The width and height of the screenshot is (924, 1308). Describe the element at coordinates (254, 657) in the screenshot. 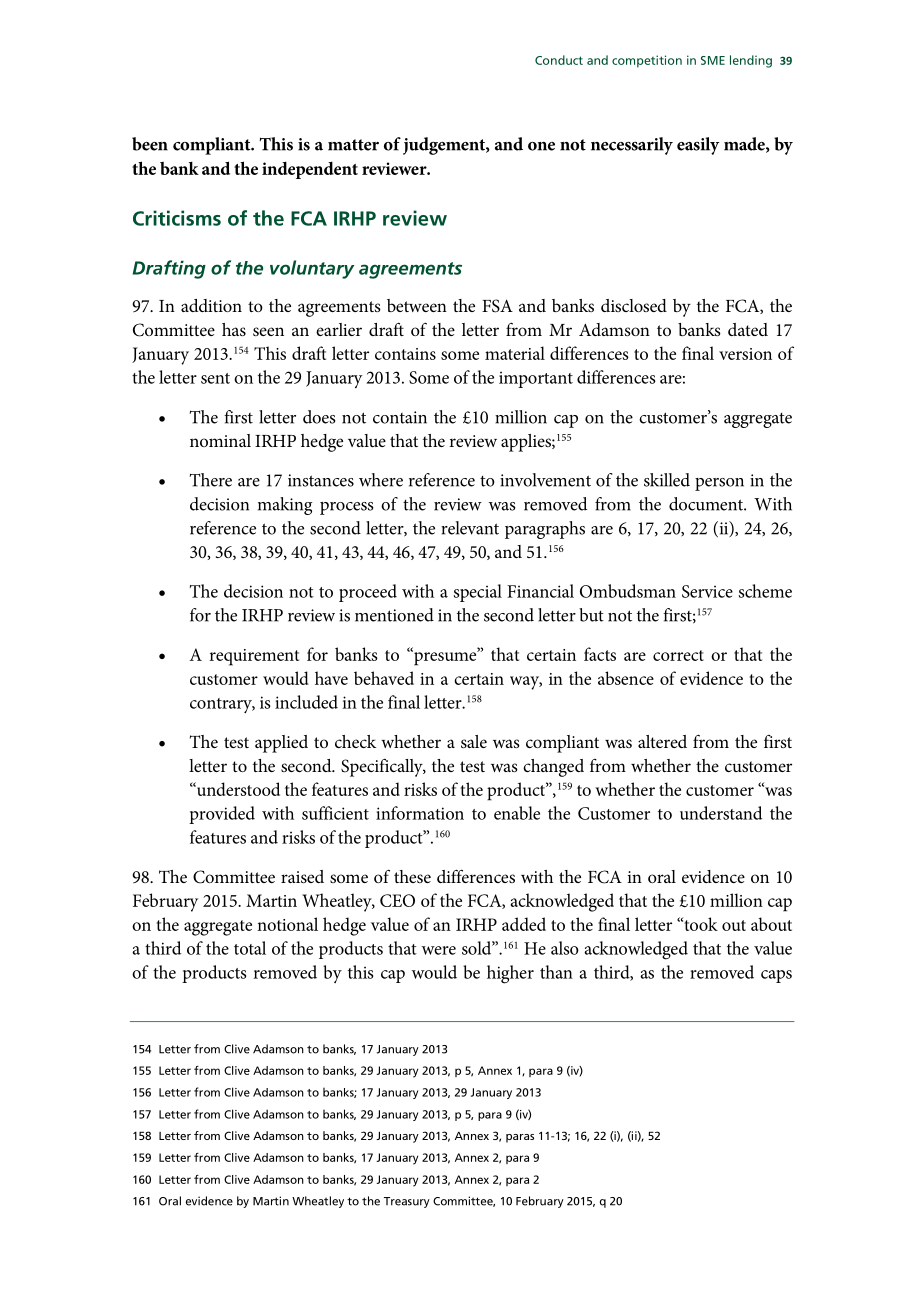

I see `requirement` at that location.
